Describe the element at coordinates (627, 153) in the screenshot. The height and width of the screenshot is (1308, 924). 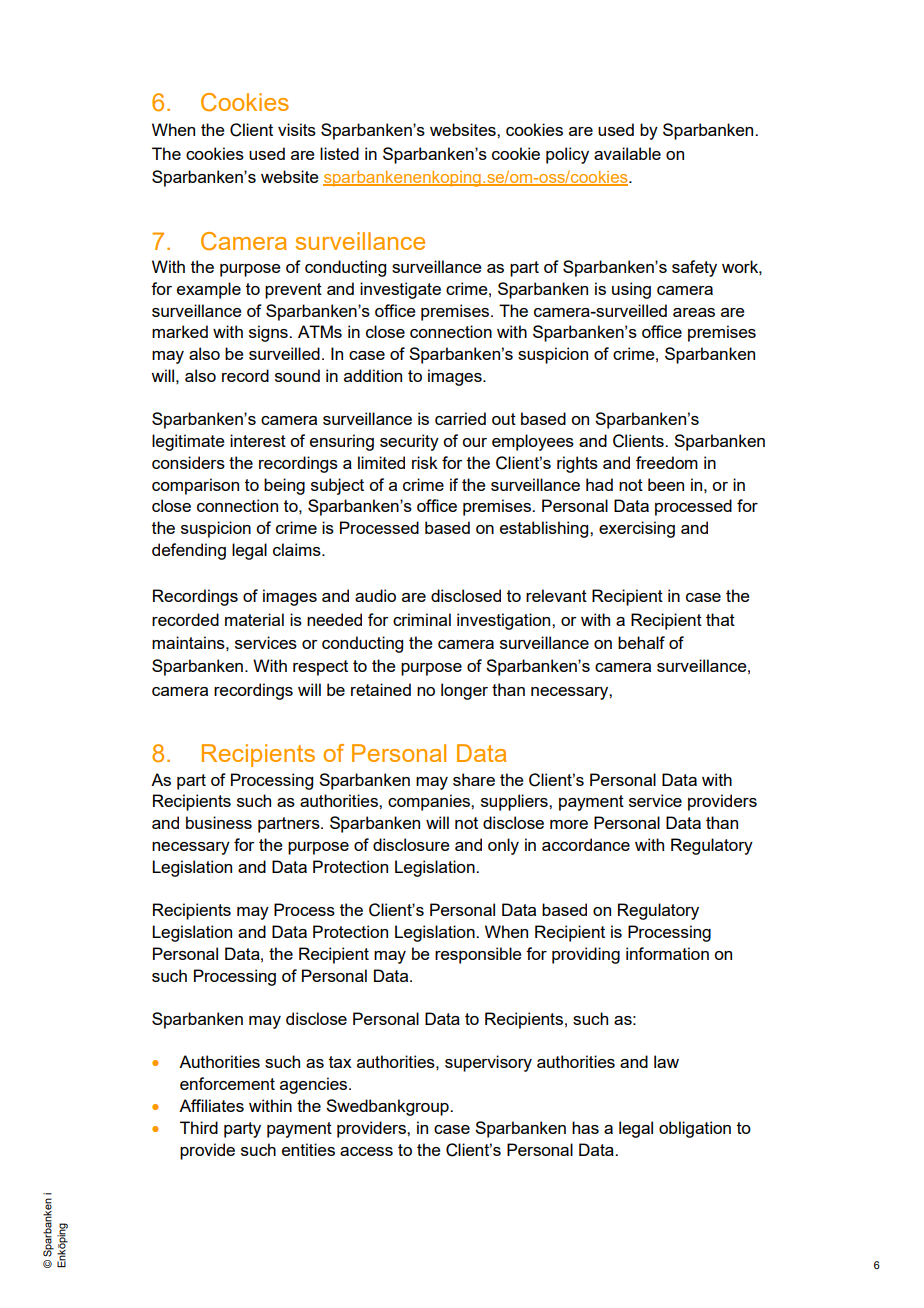
I see `available` at that location.
